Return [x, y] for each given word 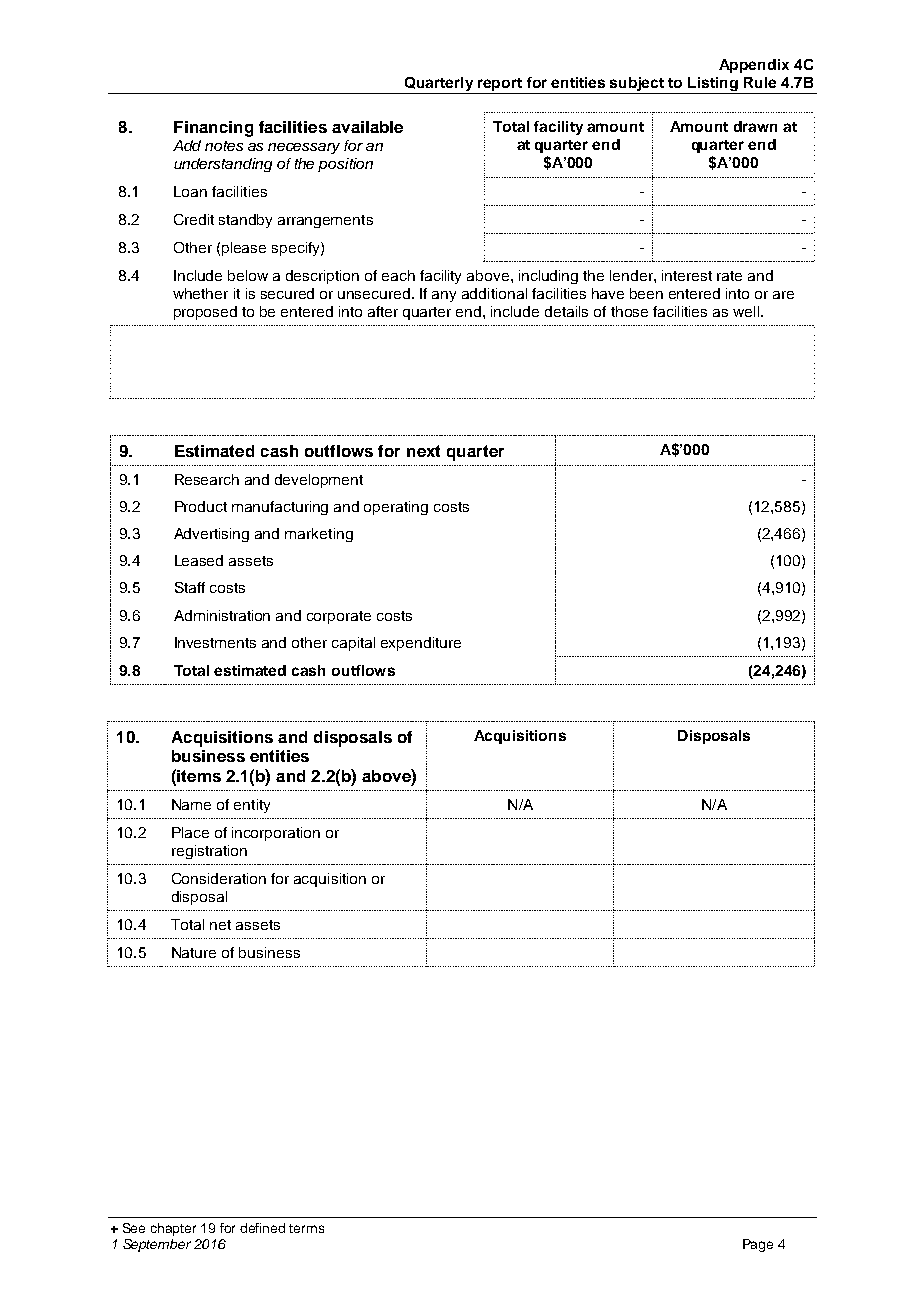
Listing [714, 85]
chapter [173, 1229]
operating [396, 508]
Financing [213, 129]
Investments [215, 642]
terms [306, 1228]
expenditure [421, 644]
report [500, 86]
